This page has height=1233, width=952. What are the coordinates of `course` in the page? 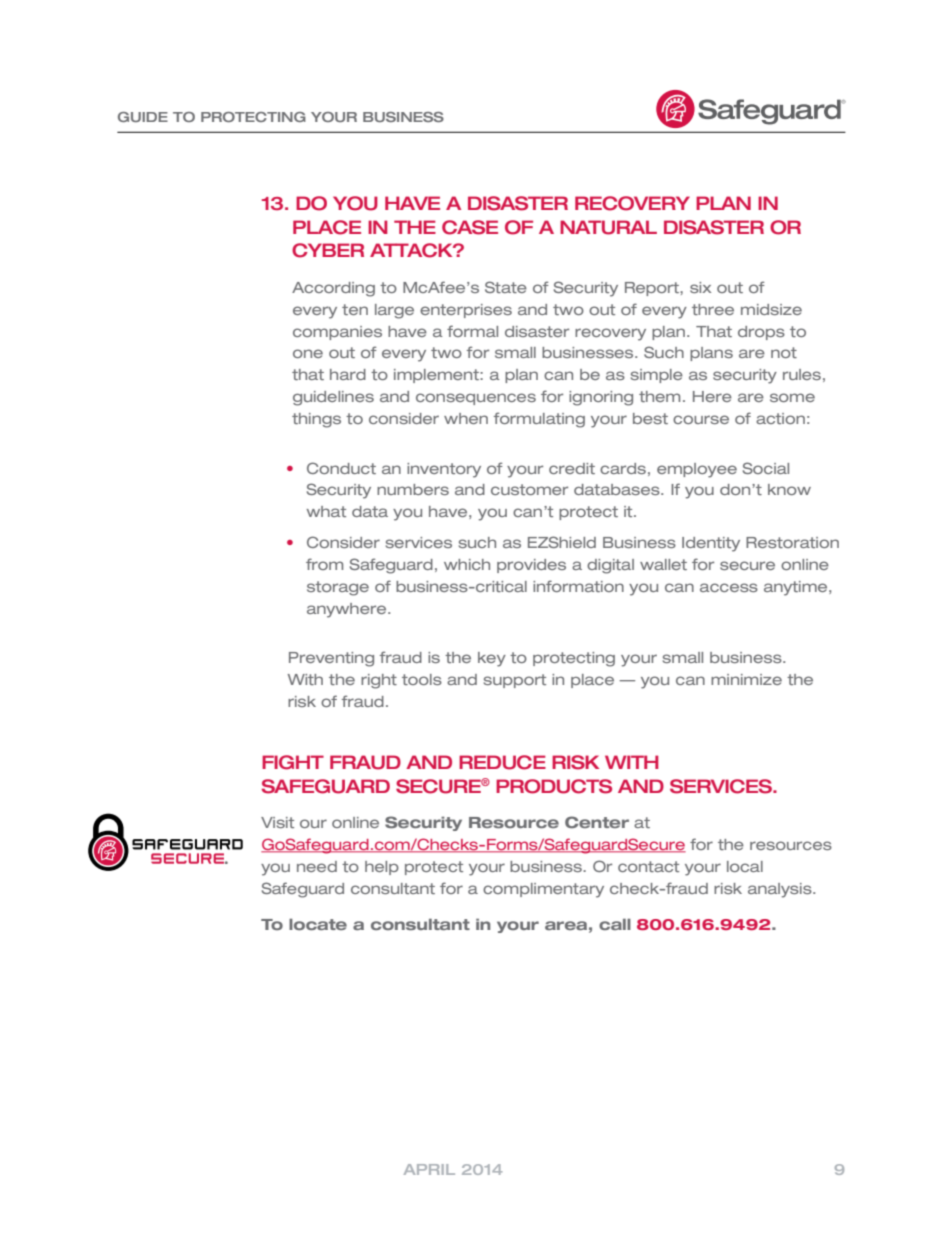 It's located at (701, 419).
